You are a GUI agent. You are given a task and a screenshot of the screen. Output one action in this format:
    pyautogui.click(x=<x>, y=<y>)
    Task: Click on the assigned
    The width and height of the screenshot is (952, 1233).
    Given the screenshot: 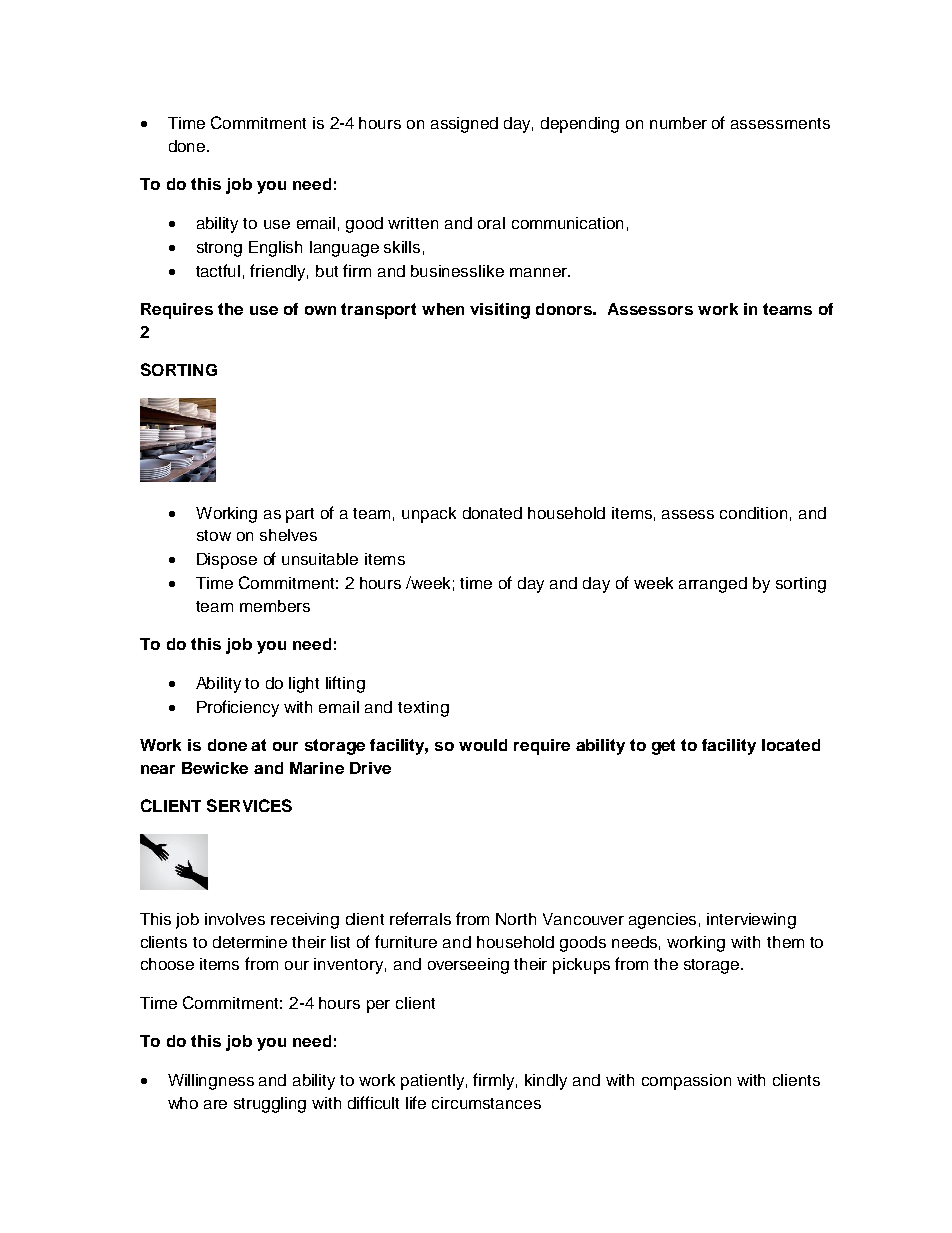 What is the action you would take?
    pyautogui.click(x=464, y=125)
